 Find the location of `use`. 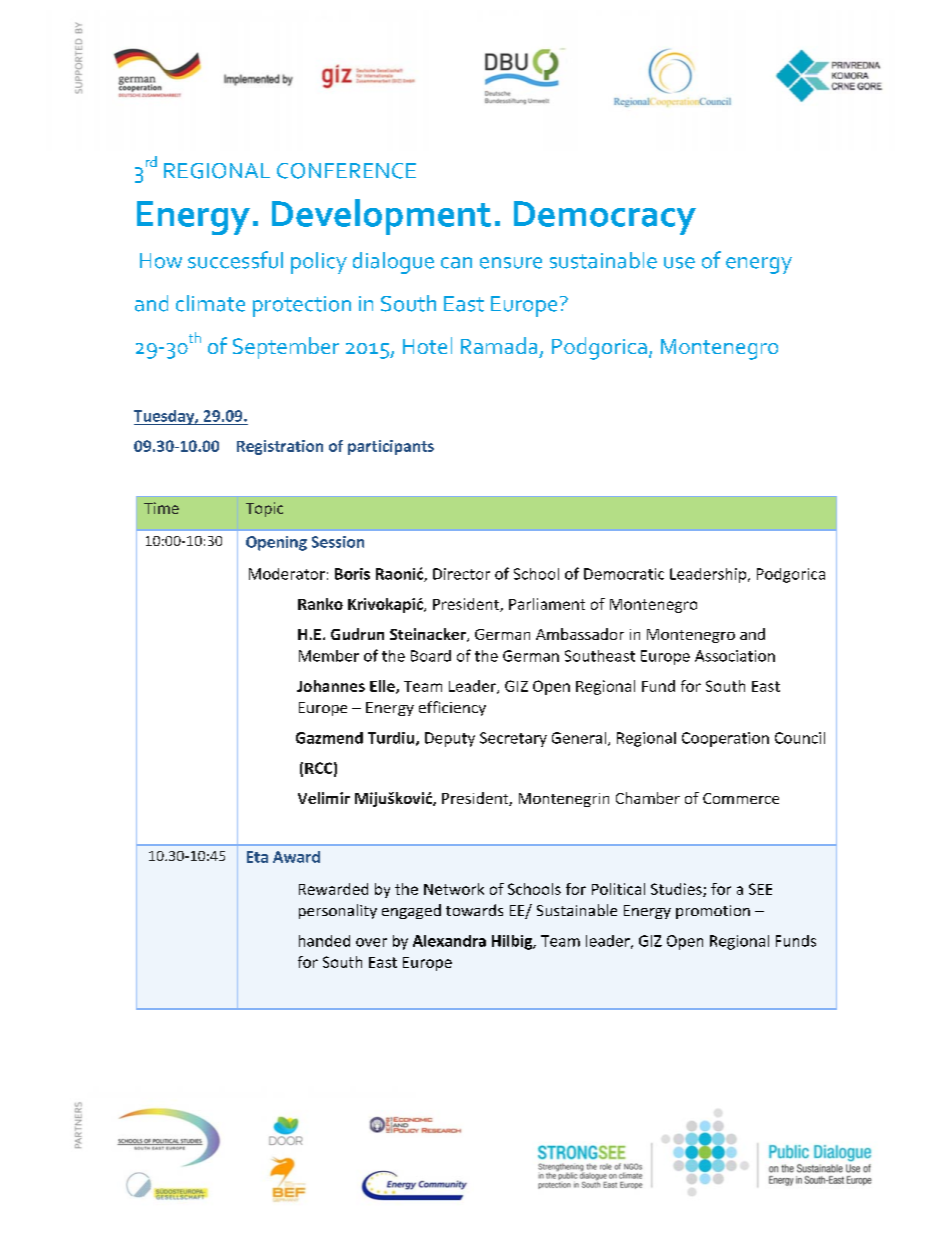

use is located at coordinates (679, 263).
